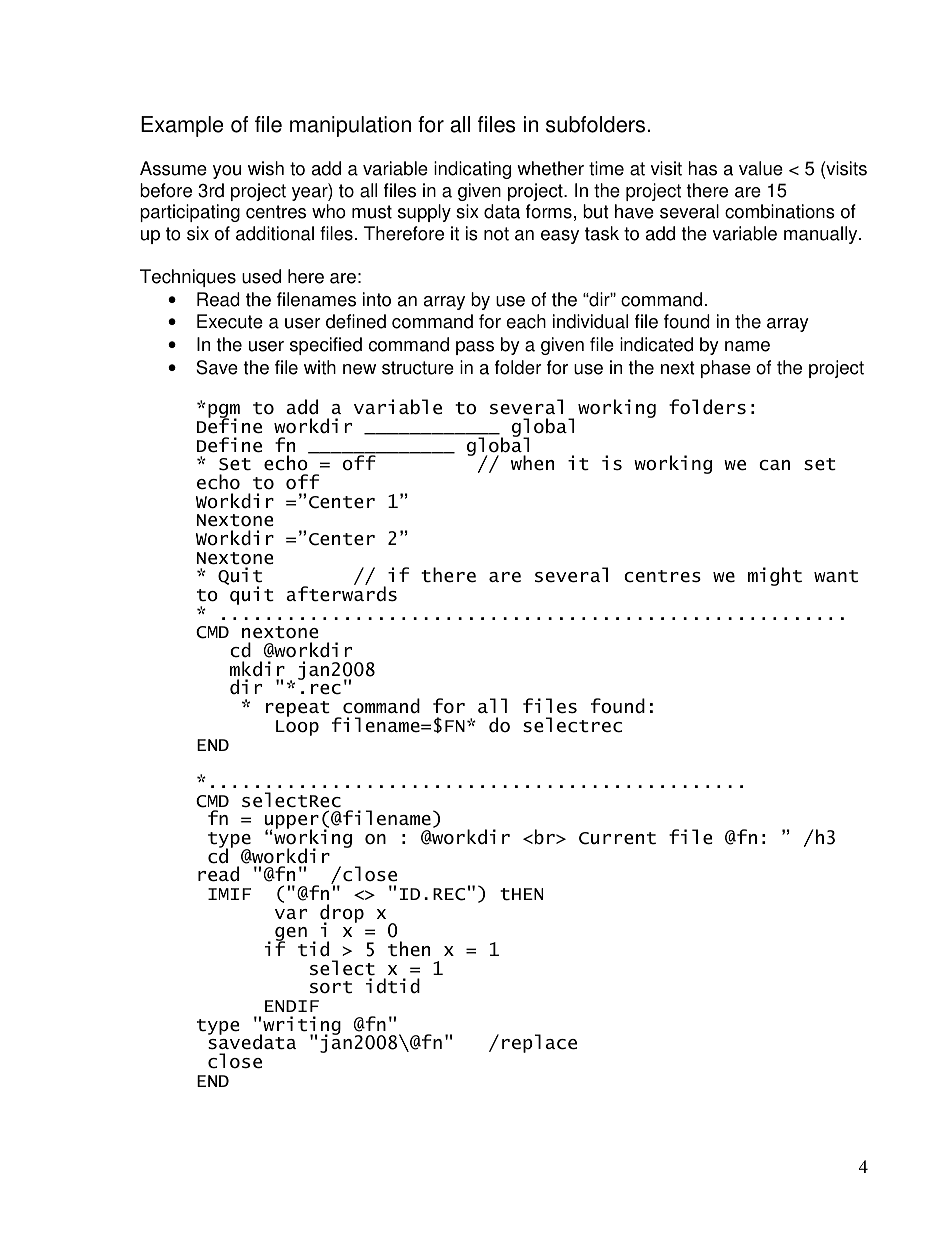 This page has width=952, height=1233. What do you see at coordinates (297, 728) in the page?
I see `Loop` at bounding box center [297, 728].
